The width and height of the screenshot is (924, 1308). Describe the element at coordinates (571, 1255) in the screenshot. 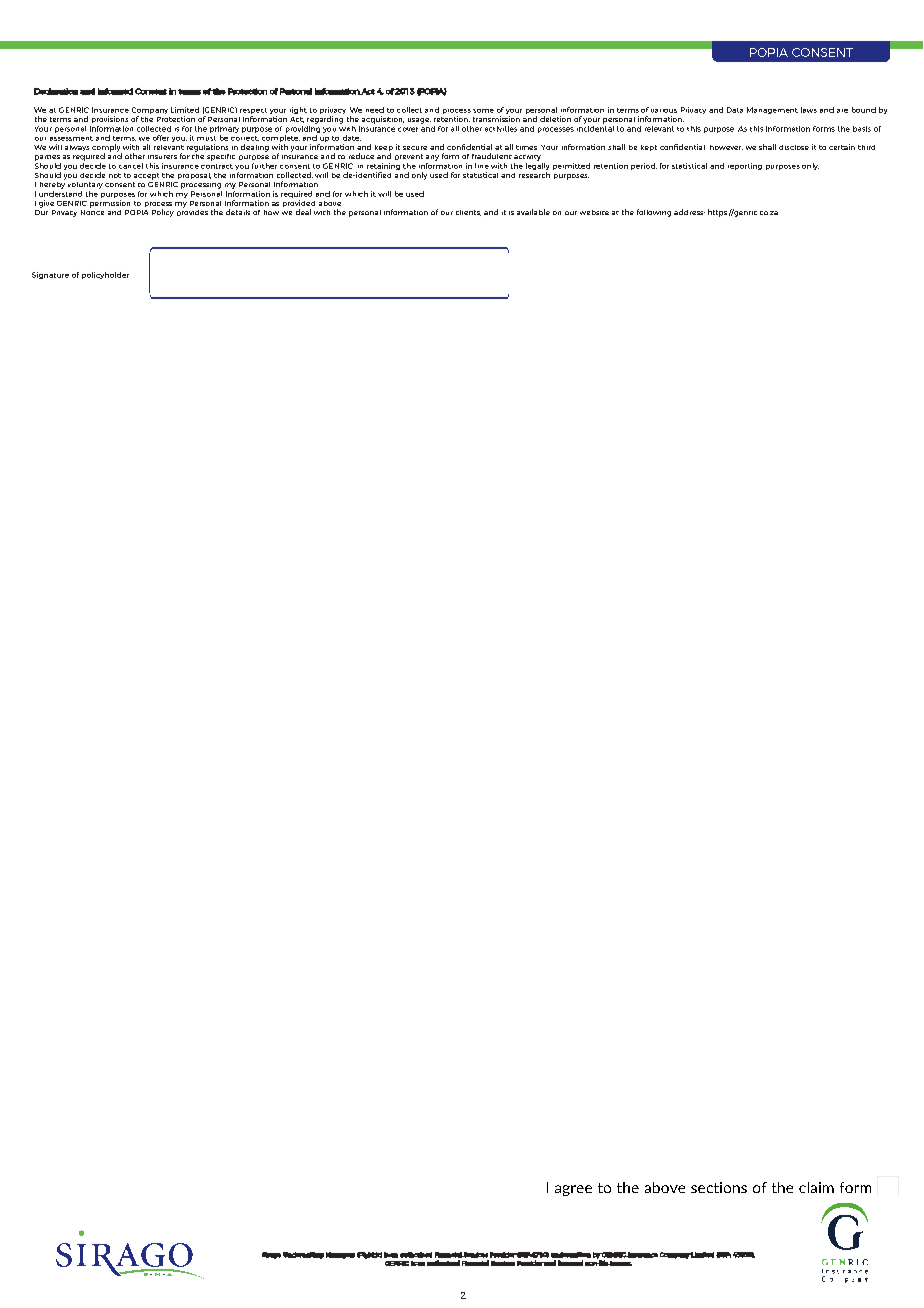

I see `underwritten` at that location.
